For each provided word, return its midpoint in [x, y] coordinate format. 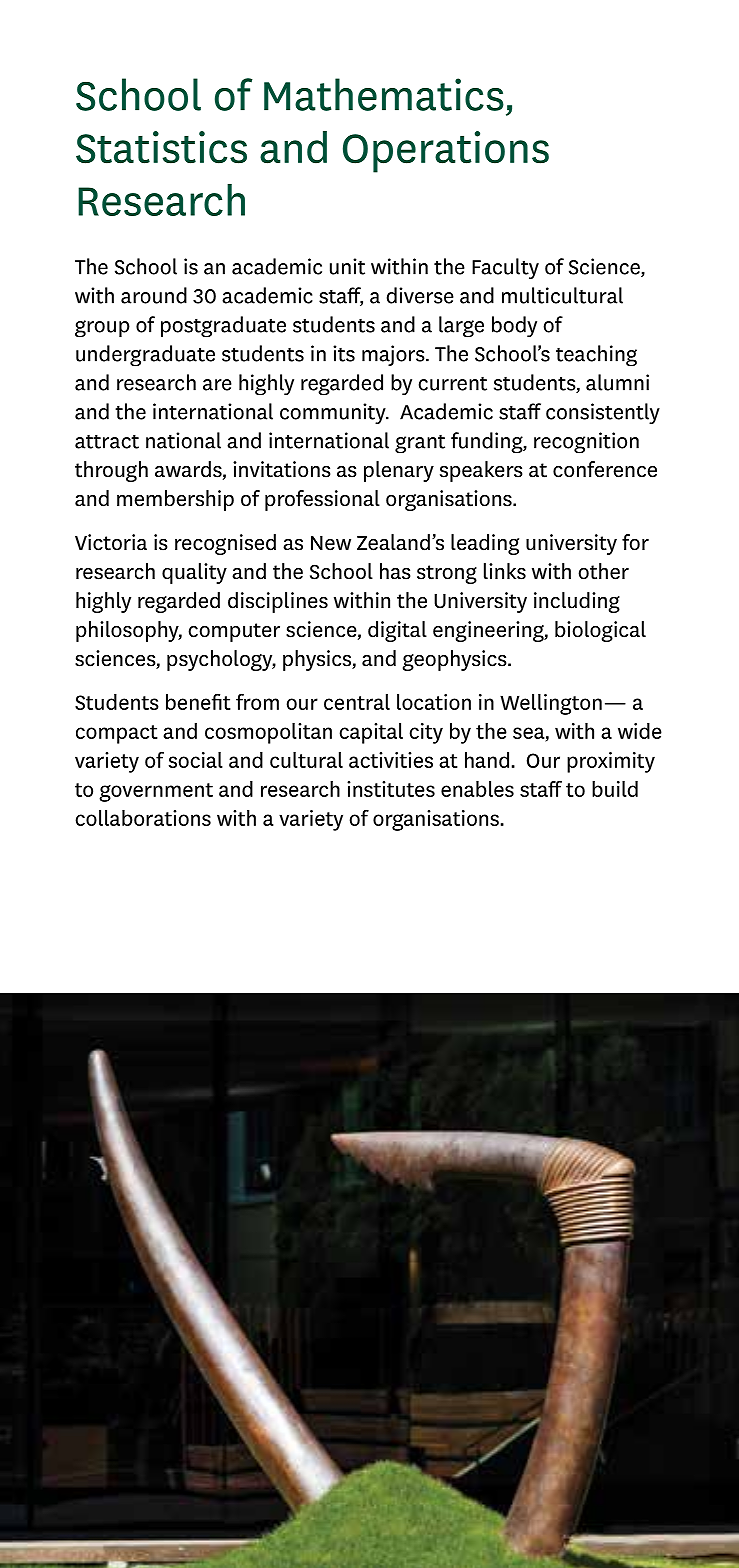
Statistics [161, 147]
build [615, 789]
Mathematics [384, 94]
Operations [446, 152]
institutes [391, 789]
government [156, 792]
